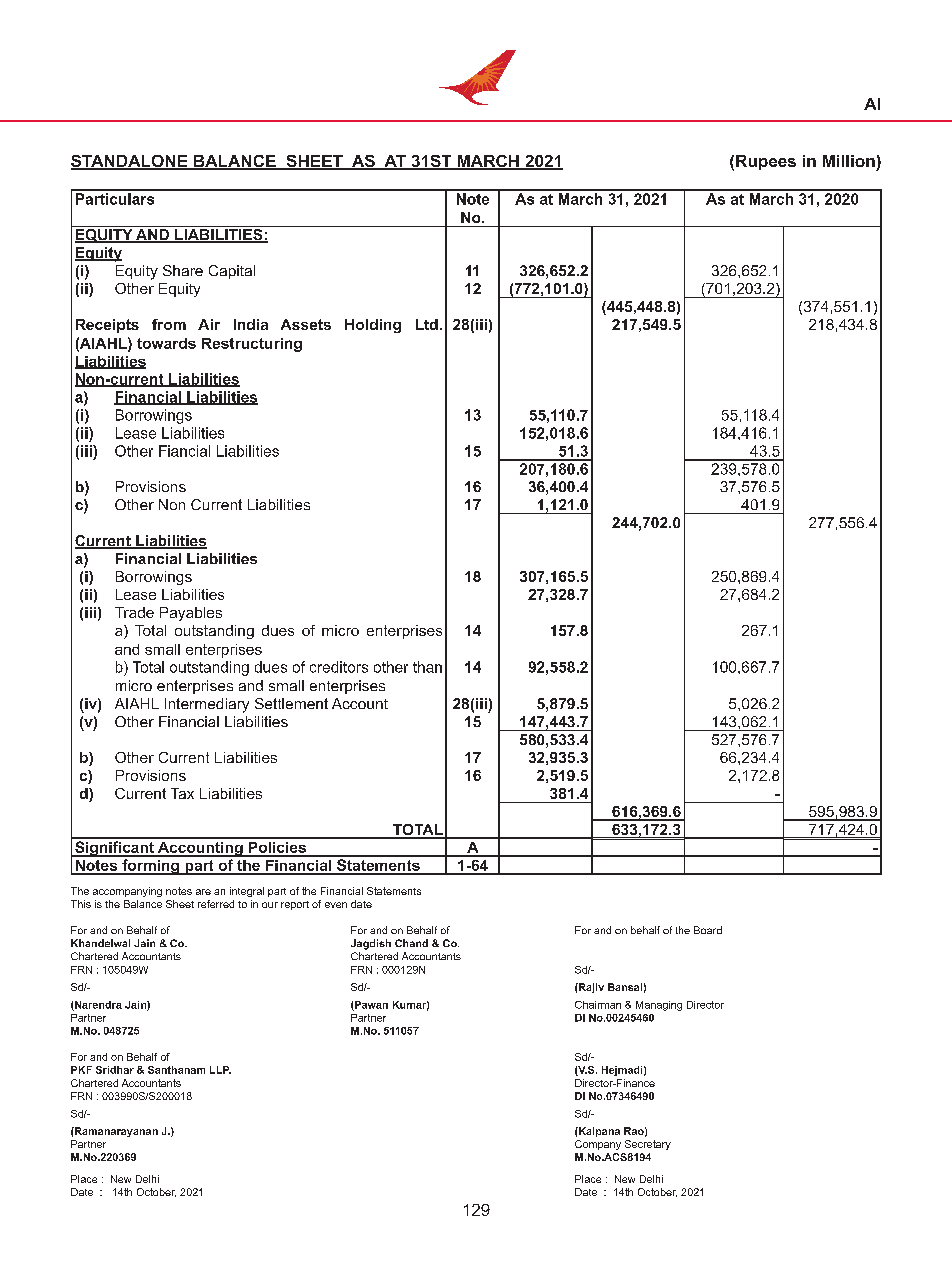  I want to click on Trade, so click(134, 612).
